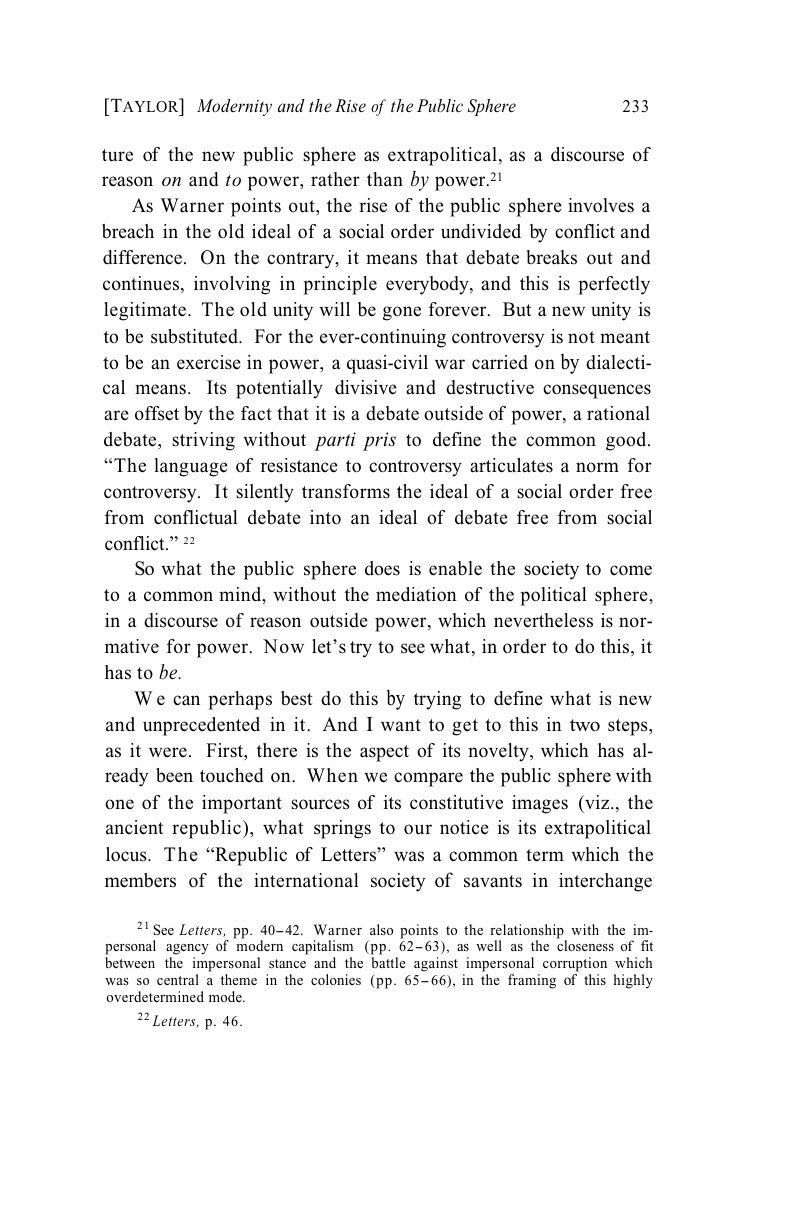 The width and height of the screenshot is (791, 1218). Describe the element at coordinates (186, 700) in the screenshot. I see `can` at that location.
